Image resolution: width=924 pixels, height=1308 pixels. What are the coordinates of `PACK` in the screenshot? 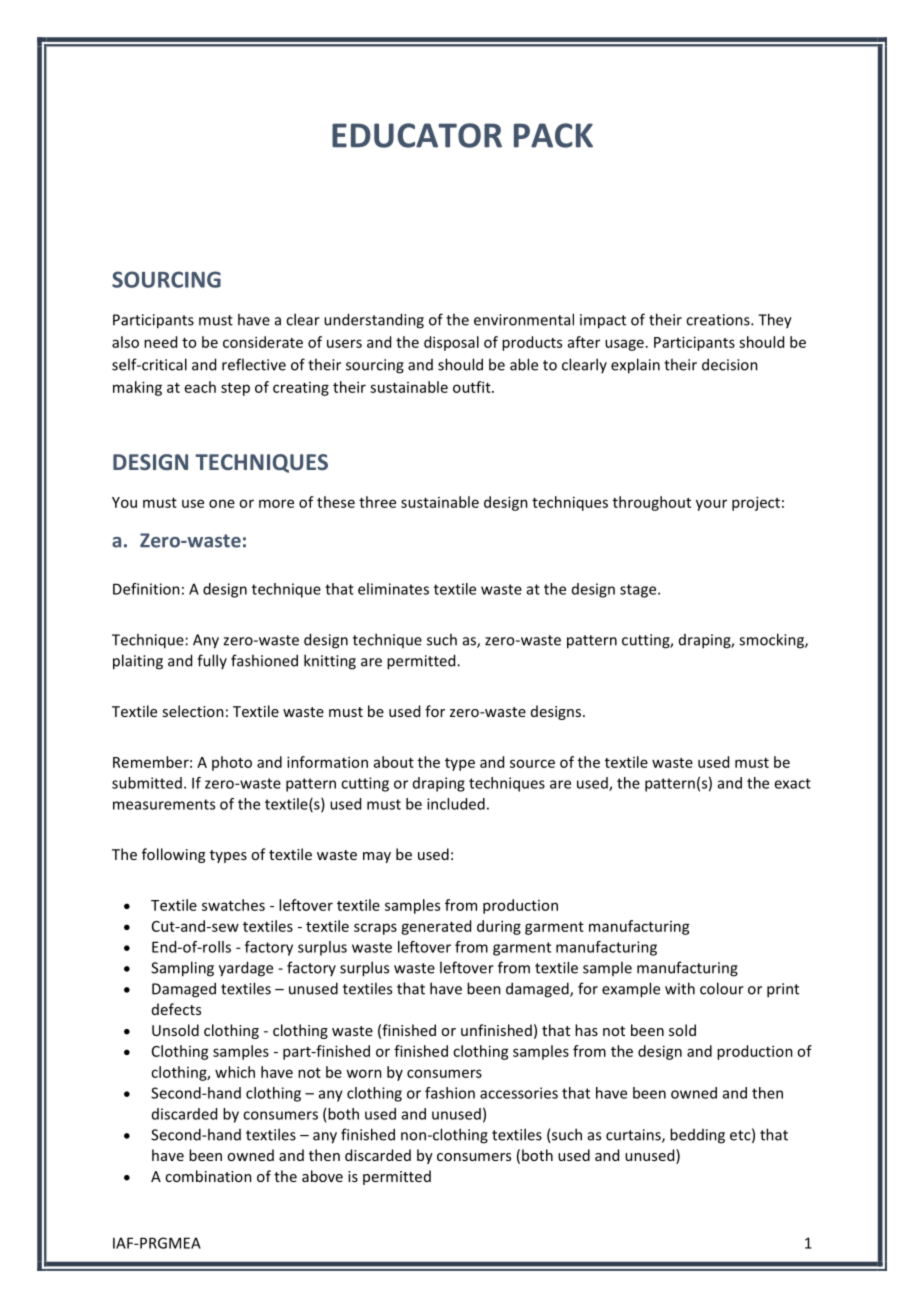 It's located at (553, 135).
